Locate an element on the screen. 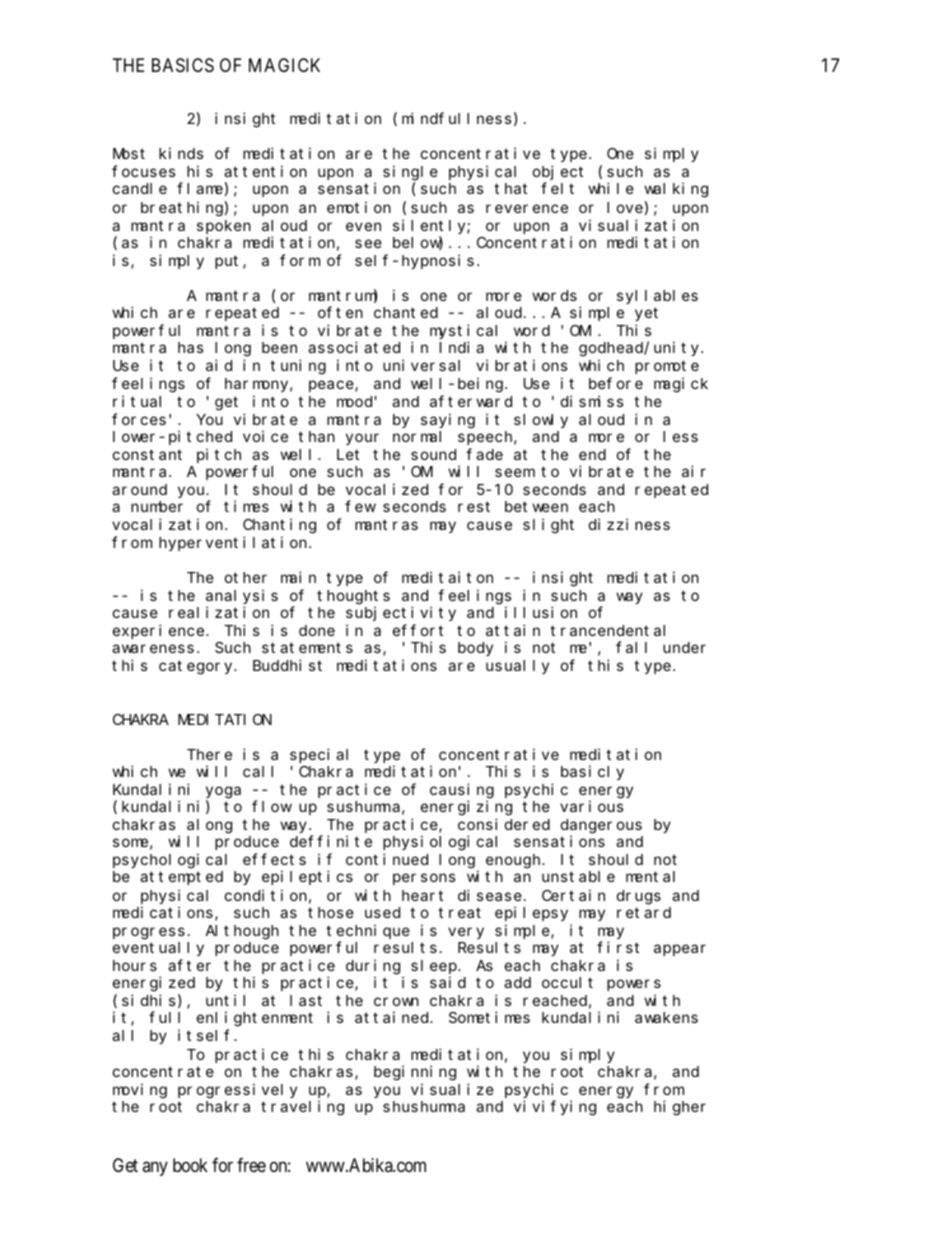 This screenshot has width=952, height=1233. yoga is located at coordinates (223, 792).
